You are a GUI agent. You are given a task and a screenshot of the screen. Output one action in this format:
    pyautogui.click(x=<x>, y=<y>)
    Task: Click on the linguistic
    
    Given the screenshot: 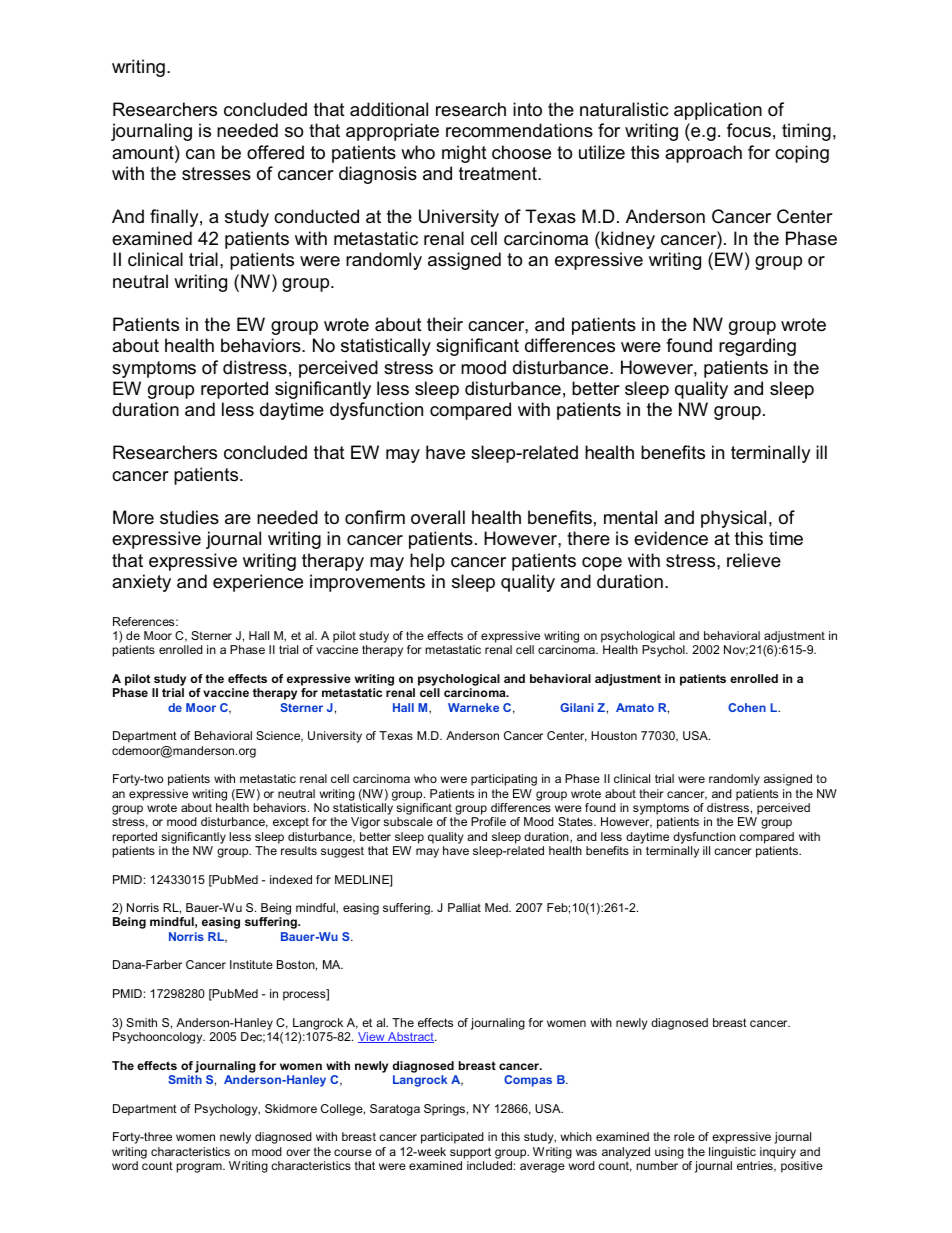 What is the action you would take?
    pyautogui.click(x=732, y=1153)
